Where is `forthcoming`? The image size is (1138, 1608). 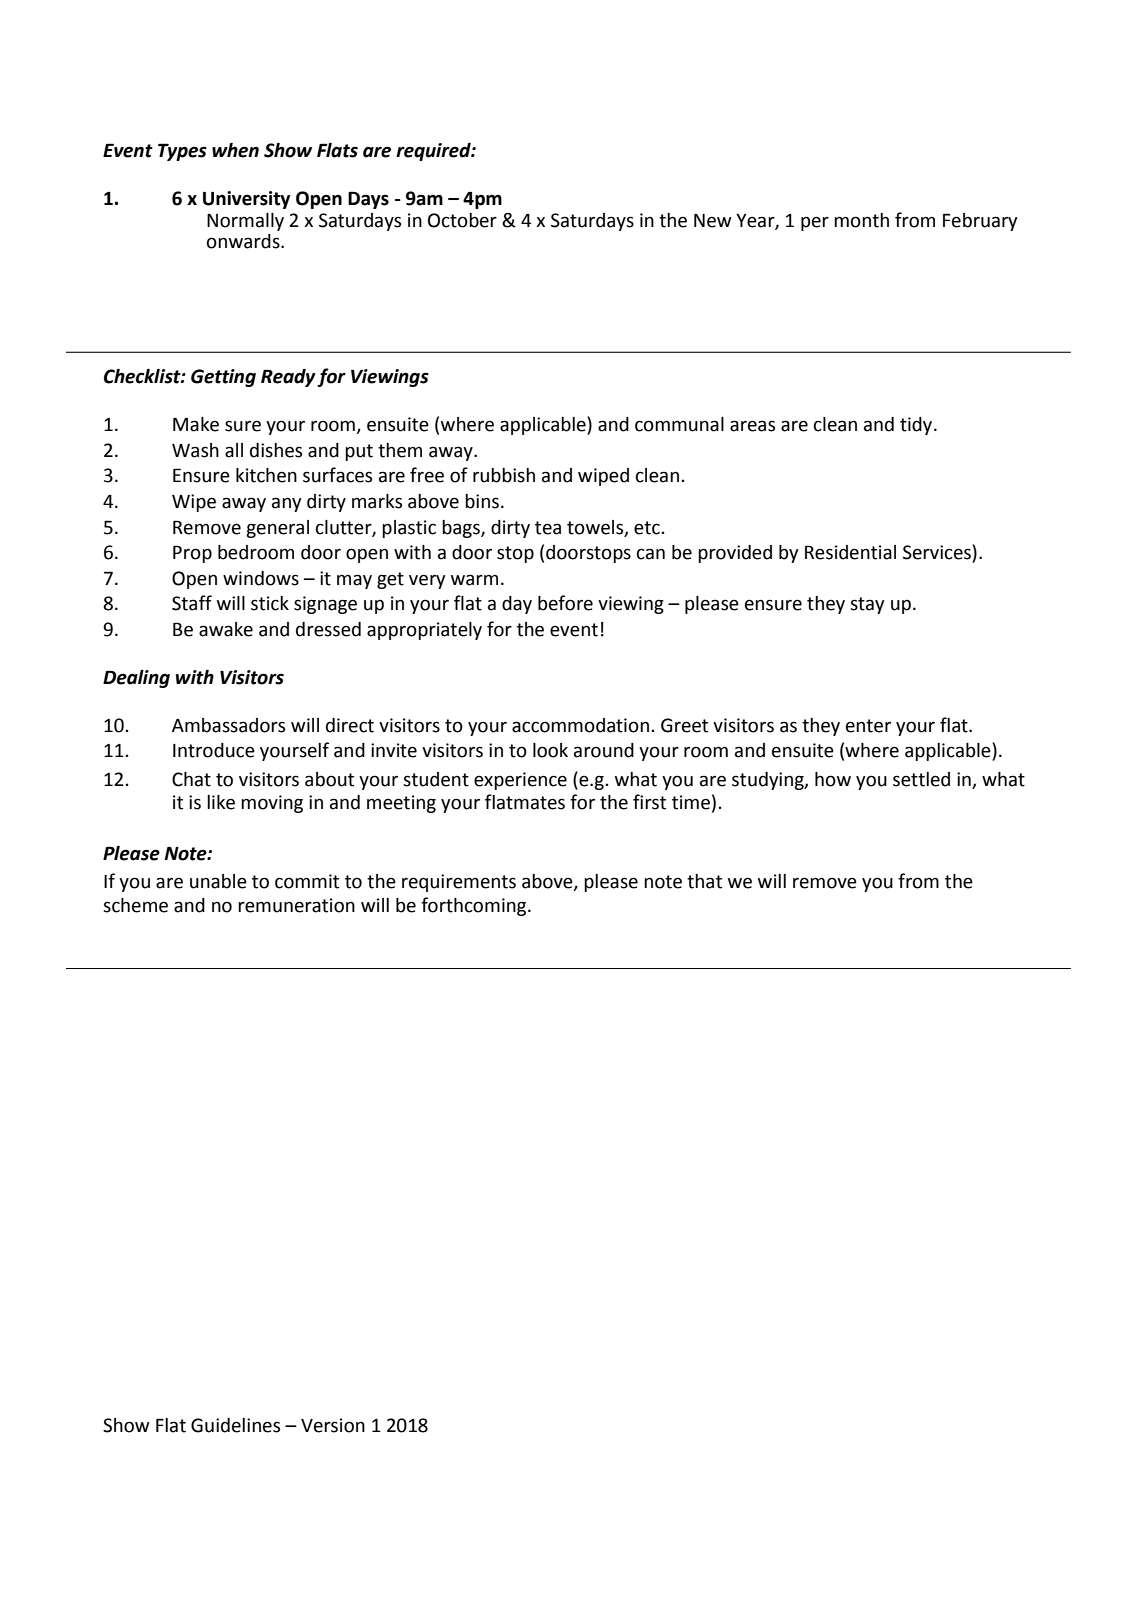
forthcoming is located at coordinates (475, 906).
